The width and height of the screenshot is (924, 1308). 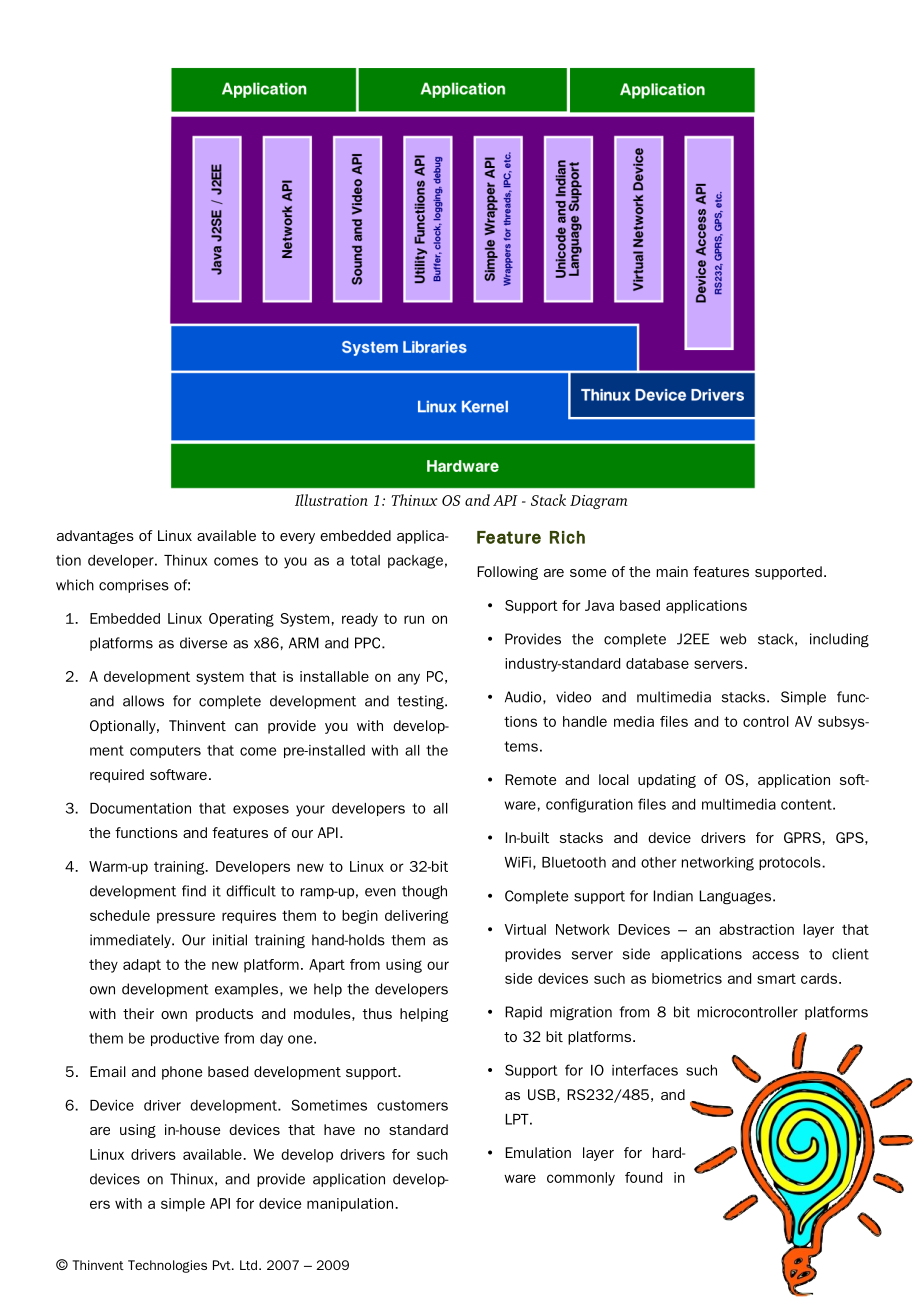 I want to click on find, so click(x=194, y=891).
